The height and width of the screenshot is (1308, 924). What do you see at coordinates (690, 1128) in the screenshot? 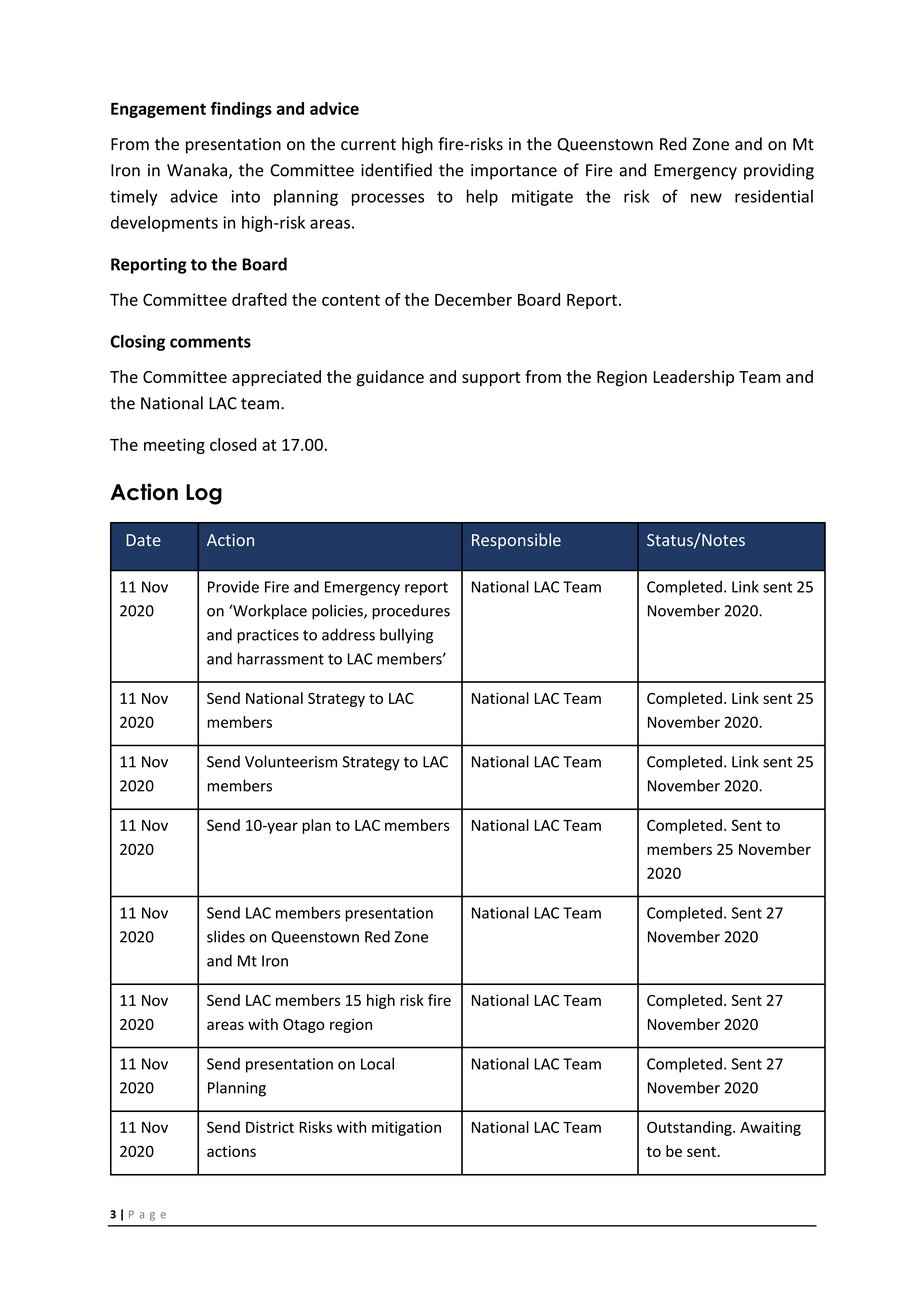
I see `Outstanding` at bounding box center [690, 1128].
